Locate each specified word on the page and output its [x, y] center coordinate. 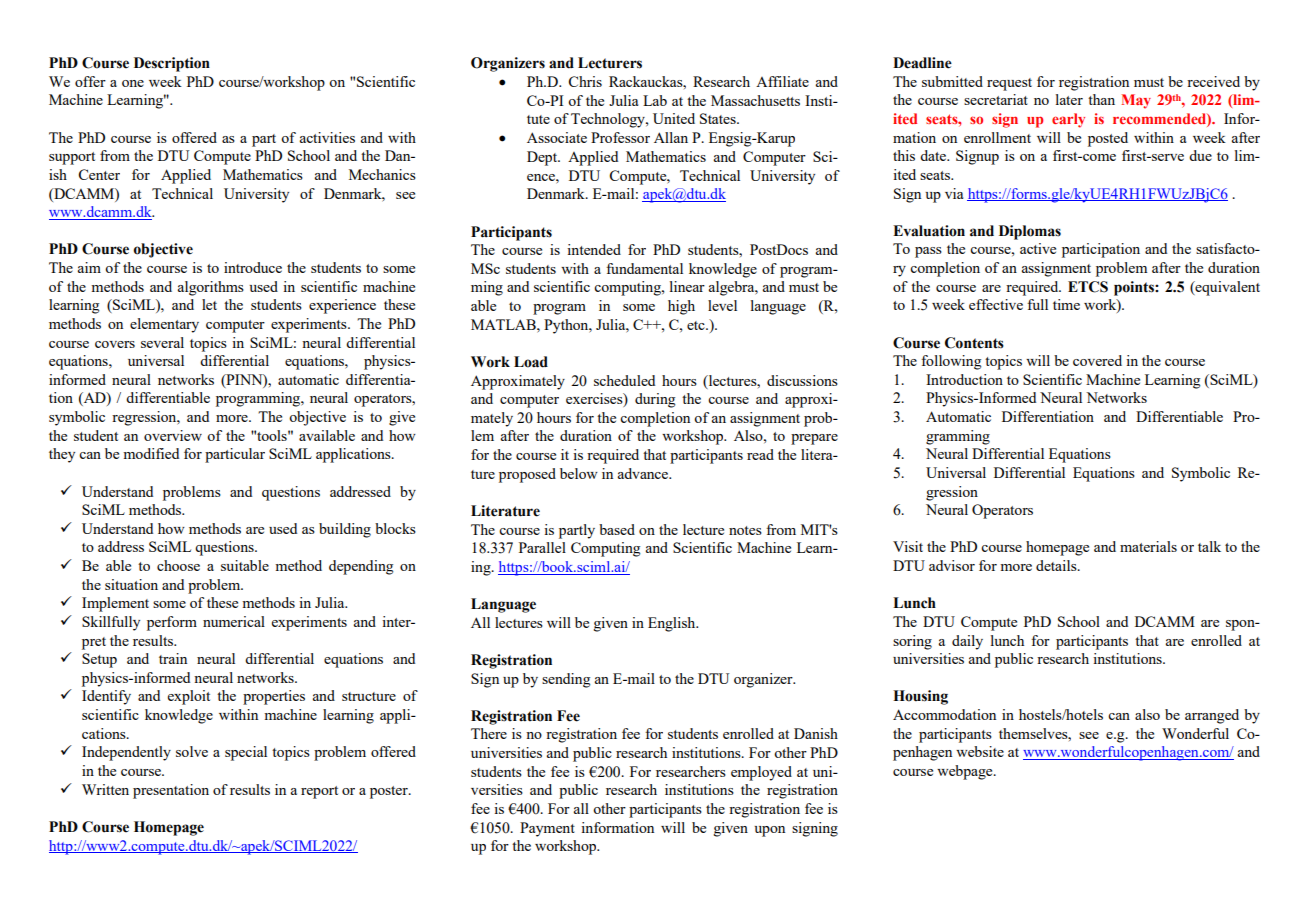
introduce [253, 267]
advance [644, 473]
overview [173, 435]
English [673, 624]
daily [967, 642]
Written [105, 789]
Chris [585, 81]
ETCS [1088, 287]
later [1069, 99]
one [133, 83]
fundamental [644, 268]
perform [172, 623]
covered [1097, 360]
